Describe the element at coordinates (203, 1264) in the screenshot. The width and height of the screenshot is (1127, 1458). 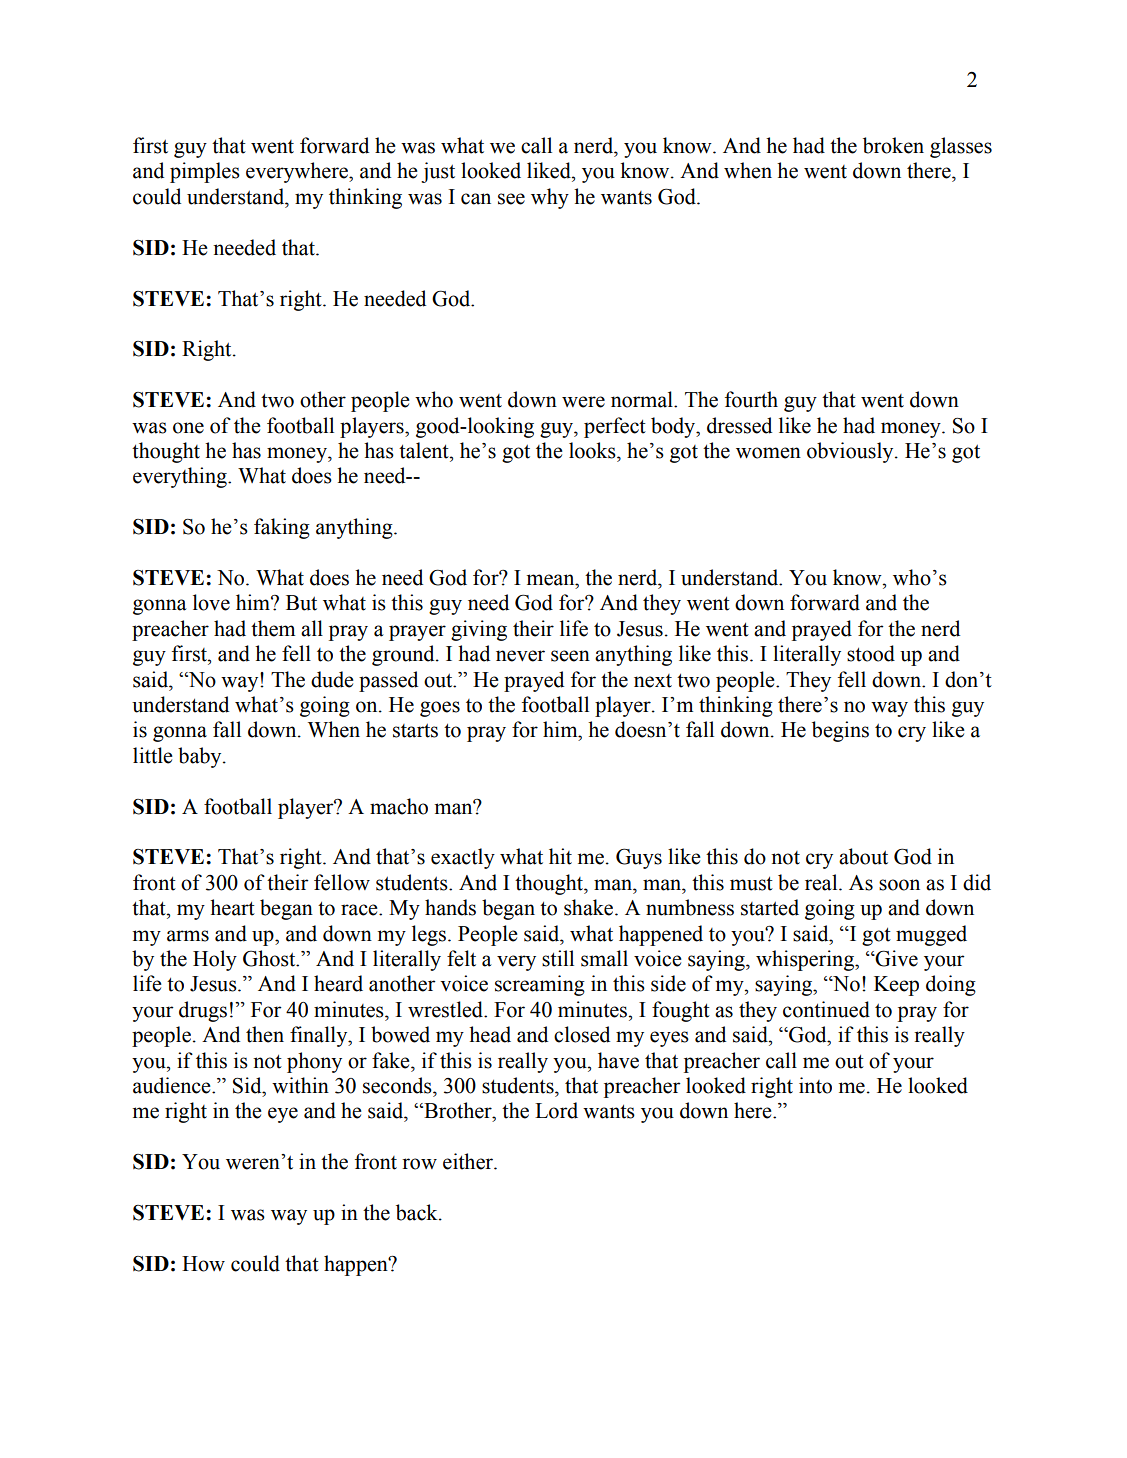
I see `How` at that location.
